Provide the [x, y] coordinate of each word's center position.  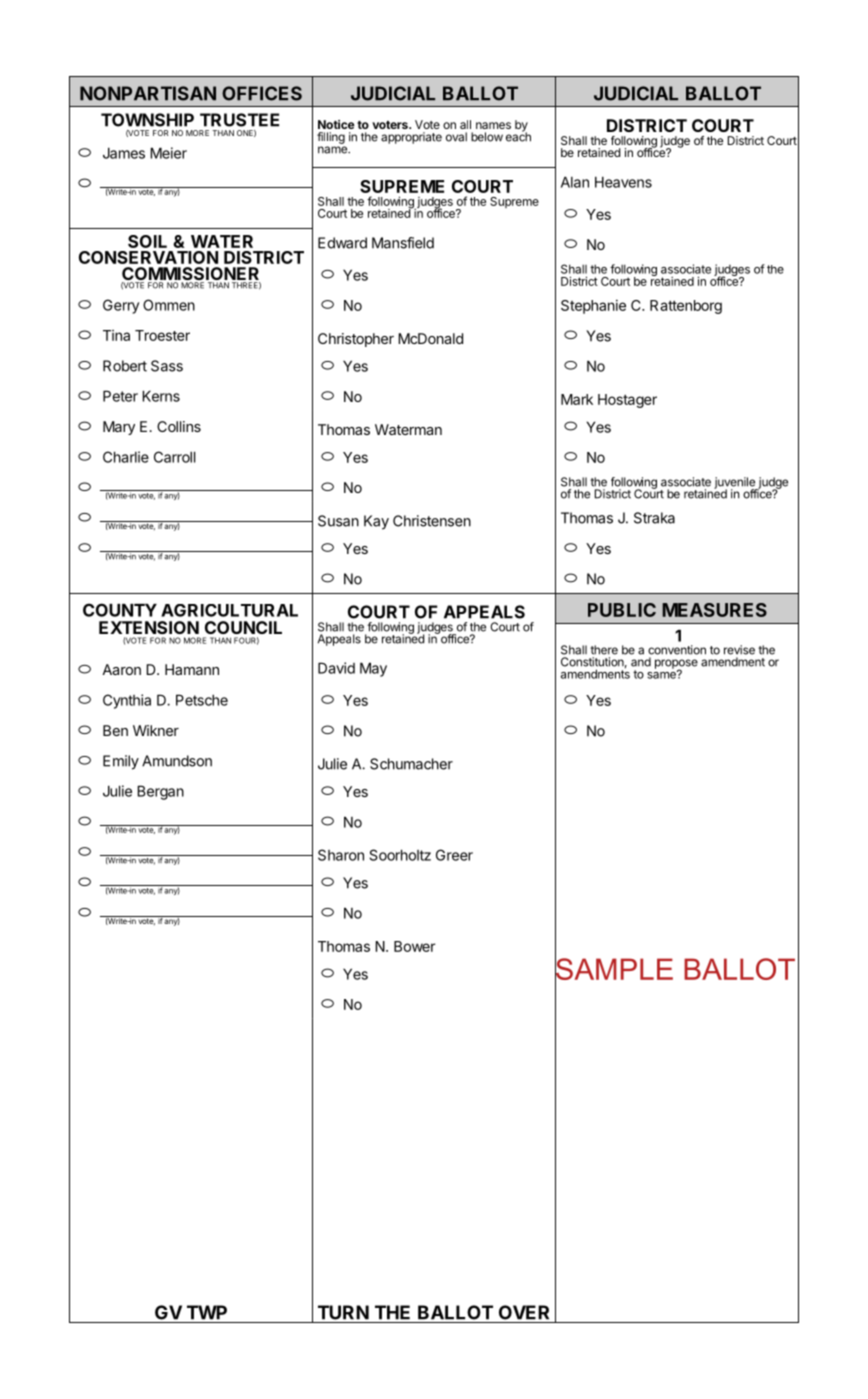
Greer [454, 855]
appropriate [411, 138]
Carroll [174, 457]
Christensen [432, 521]
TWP [207, 1312]
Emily [121, 762]
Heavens [623, 182]
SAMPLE [614, 969]
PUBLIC [622, 610]
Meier [168, 153]
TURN [343, 1312]
